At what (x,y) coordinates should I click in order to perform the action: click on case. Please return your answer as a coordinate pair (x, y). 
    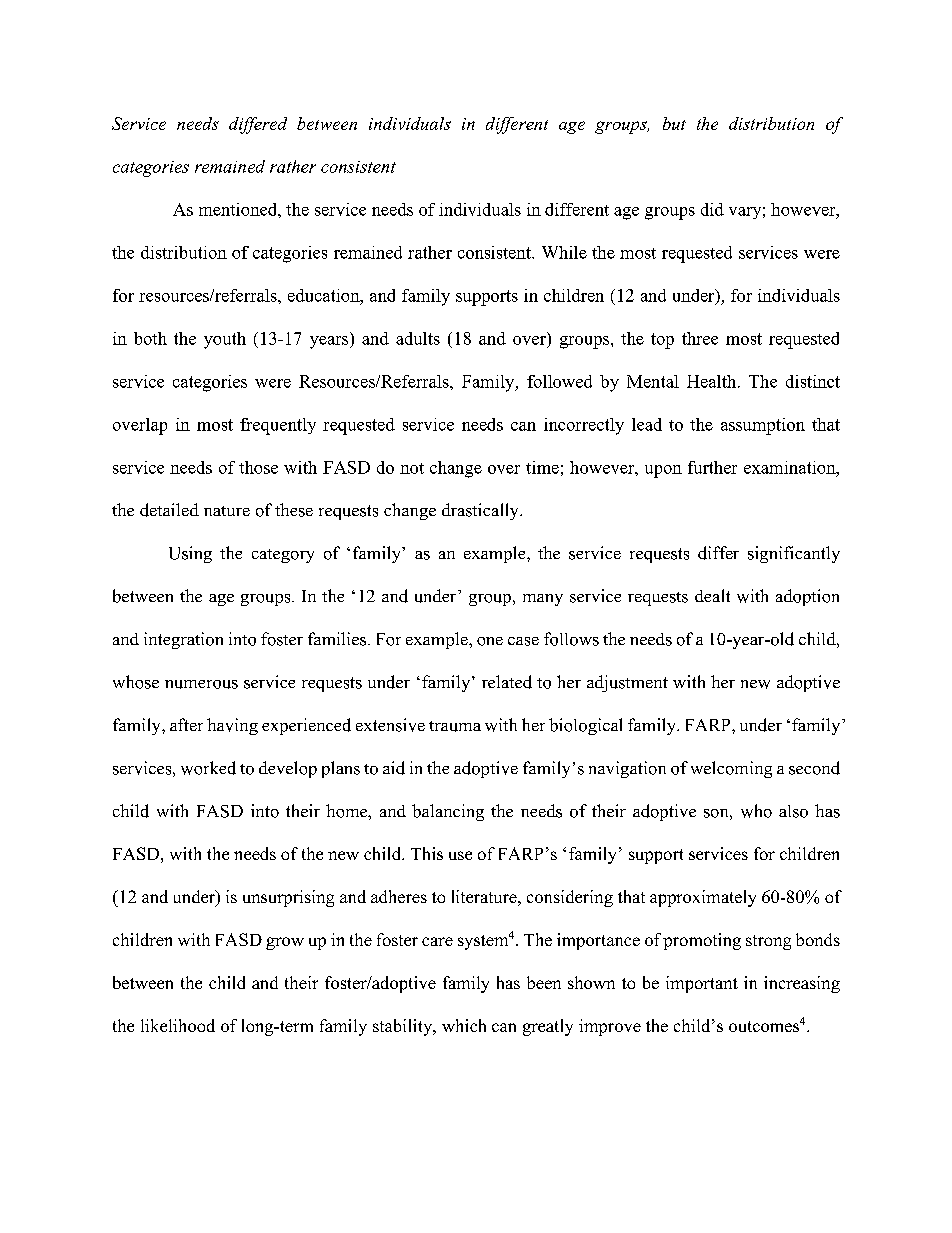
    Looking at the image, I should click on (523, 641).
